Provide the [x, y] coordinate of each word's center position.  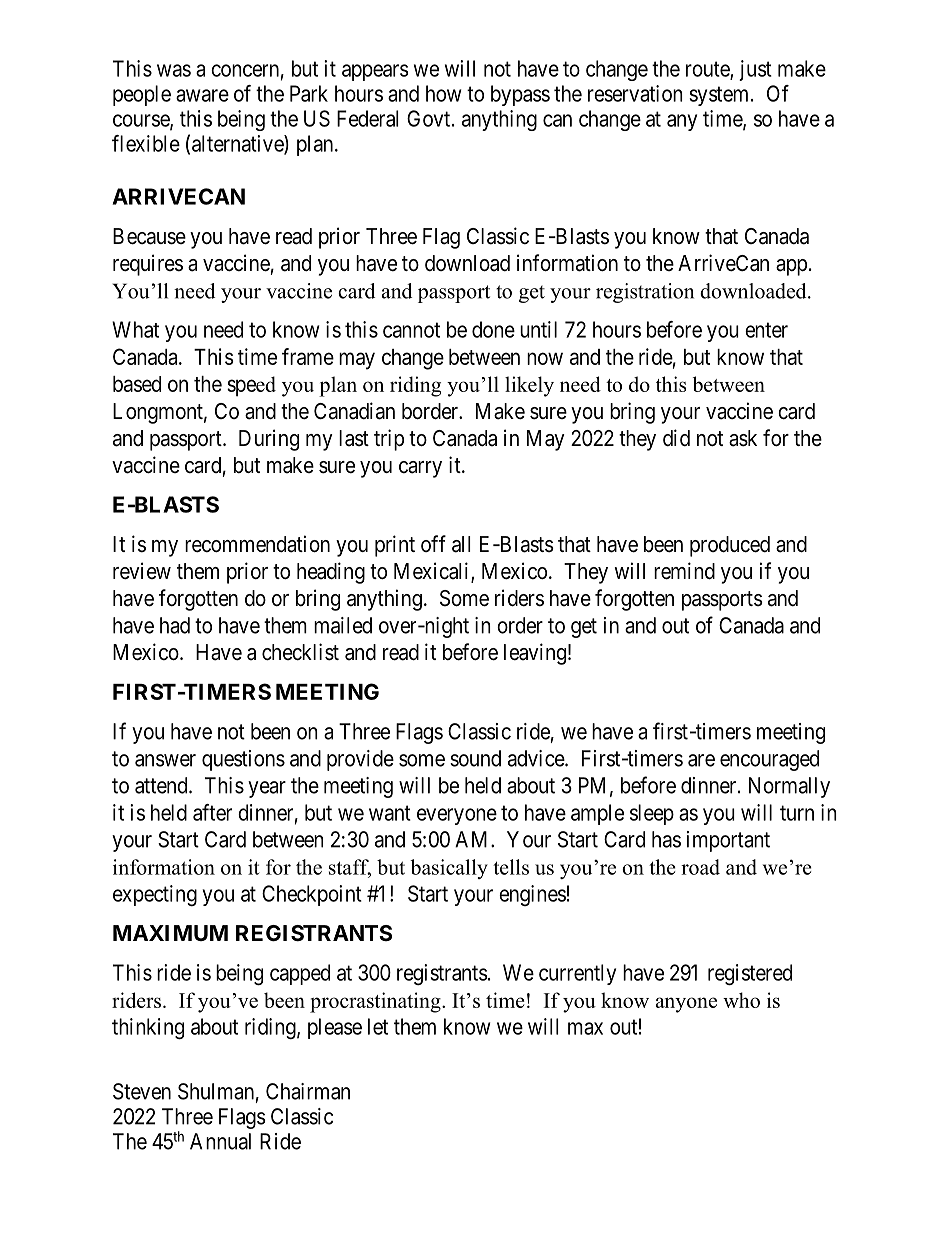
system [720, 96]
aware [202, 95]
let [378, 1026]
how [444, 93]
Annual [220, 1141]
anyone [686, 1005]
